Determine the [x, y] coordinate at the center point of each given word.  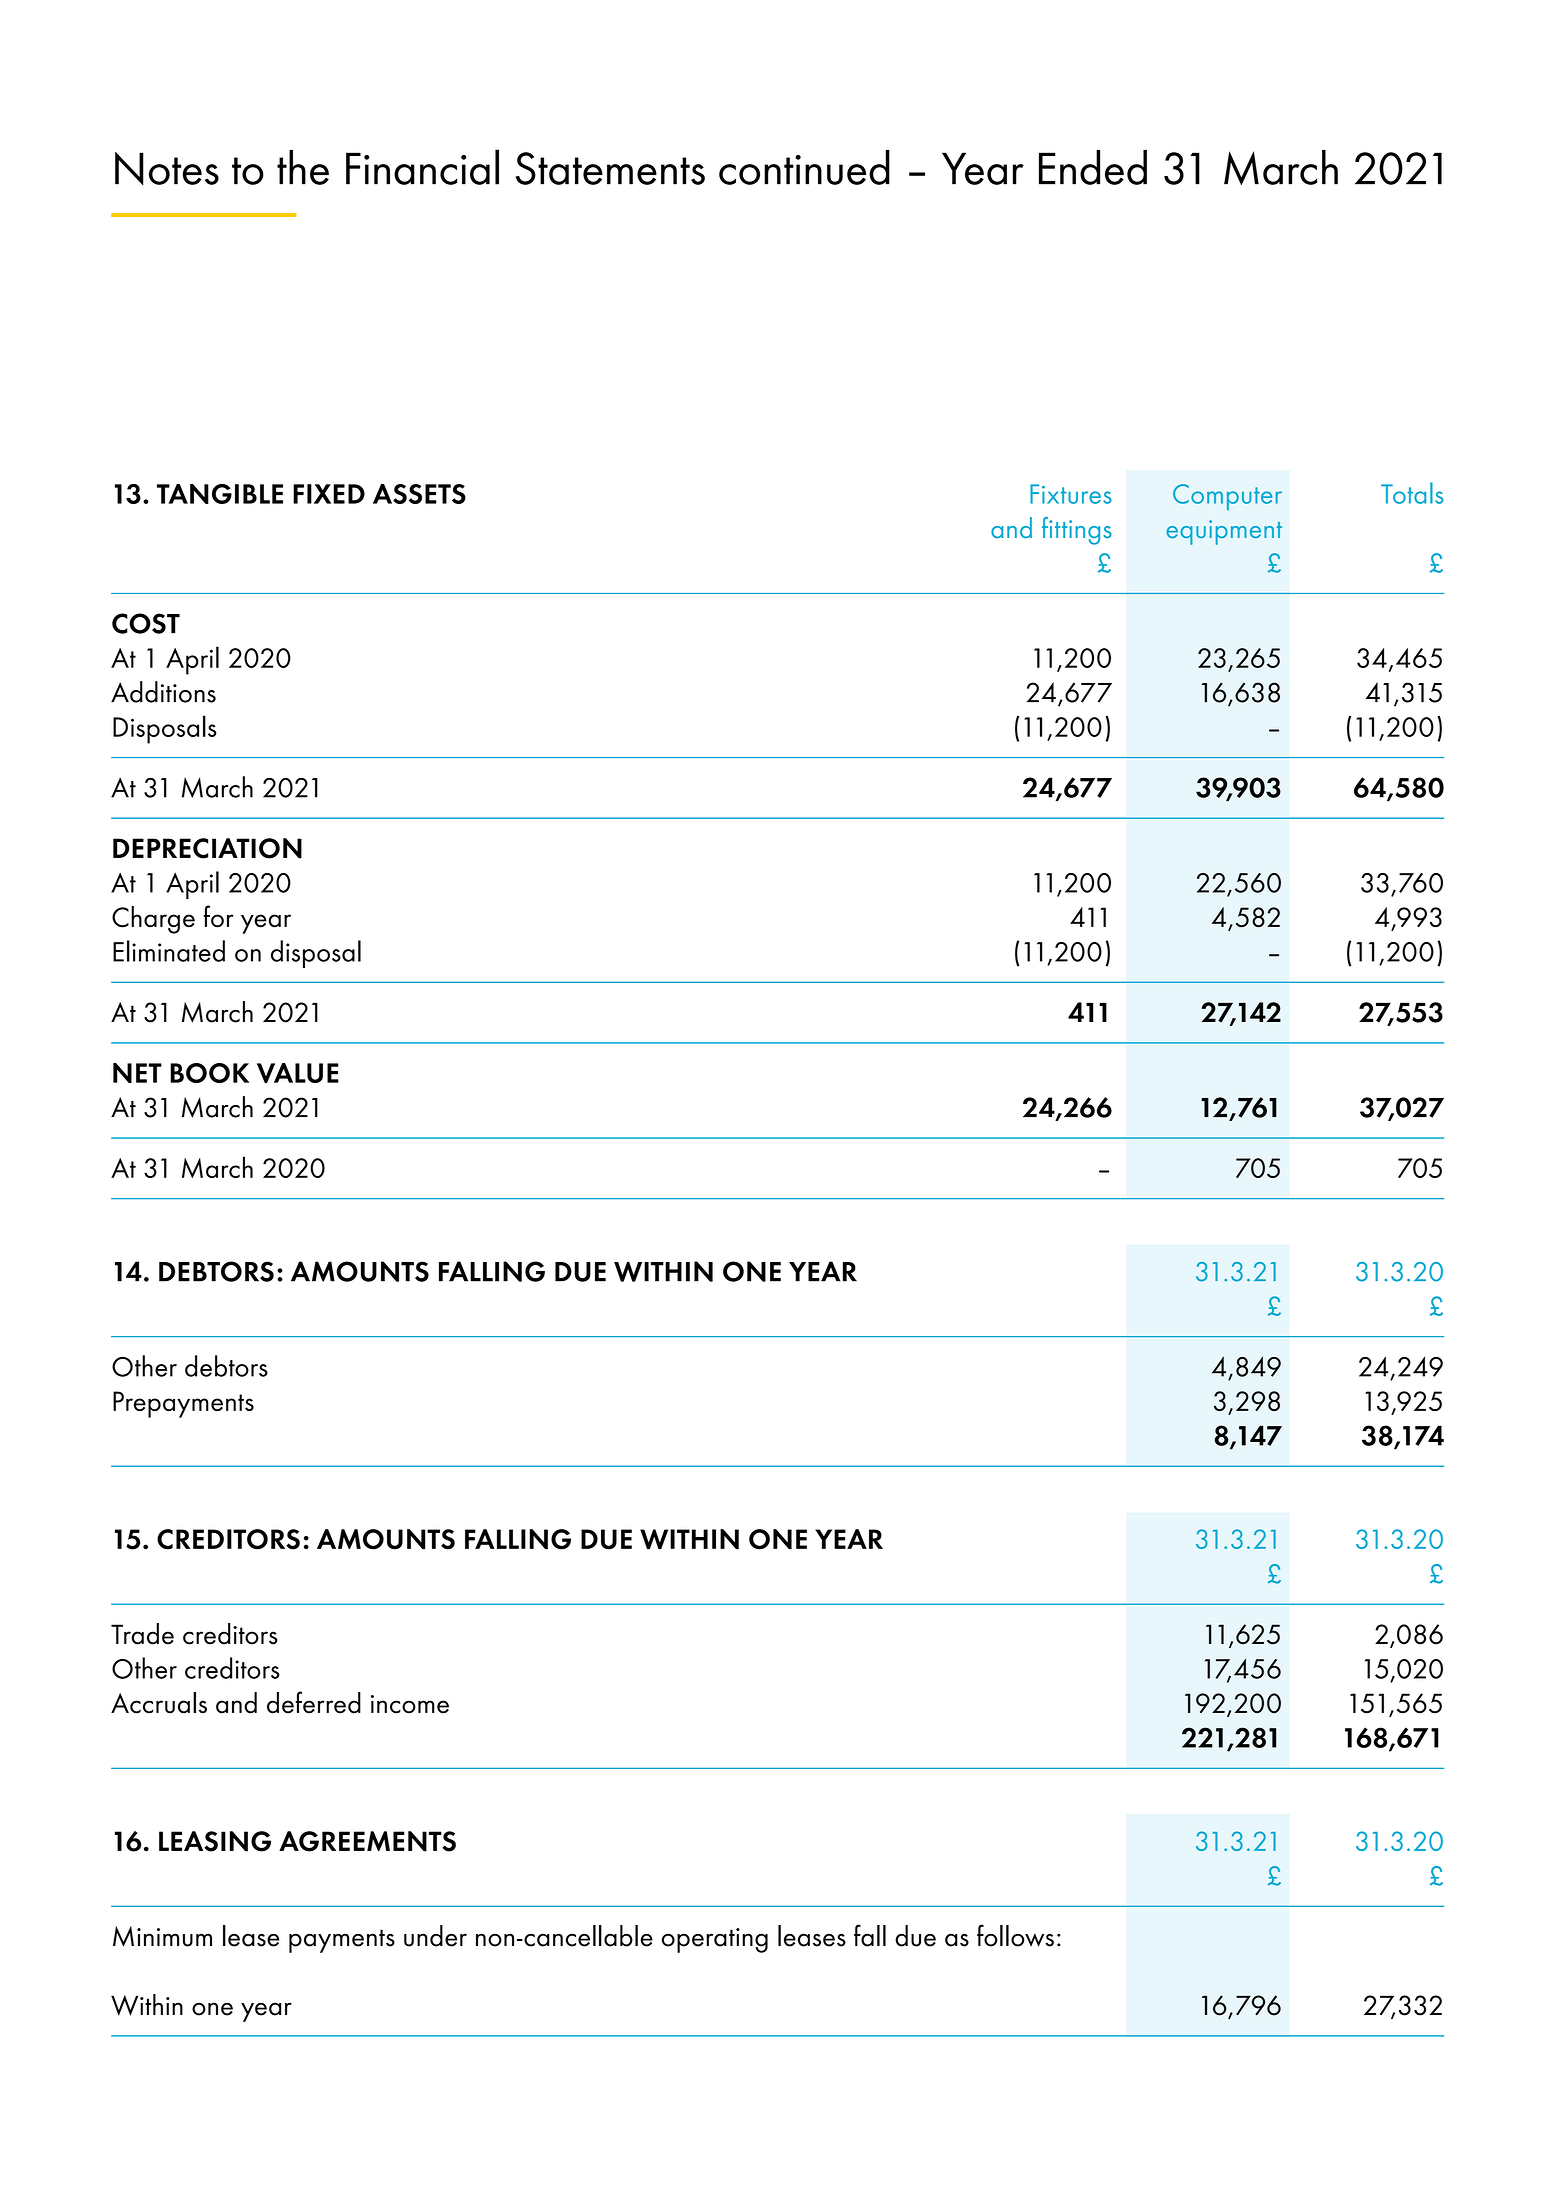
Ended [1093, 167]
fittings [1077, 531]
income [410, 1704]
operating [715, 1940]
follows [1015, 1935]
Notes [167, 168]
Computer [1227, 497]
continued [804, 167]
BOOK [209, 1073]
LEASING [215, 1841]
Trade [142, 1634]
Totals [1412, 493]
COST [146, 623]
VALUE [298, 1073]
